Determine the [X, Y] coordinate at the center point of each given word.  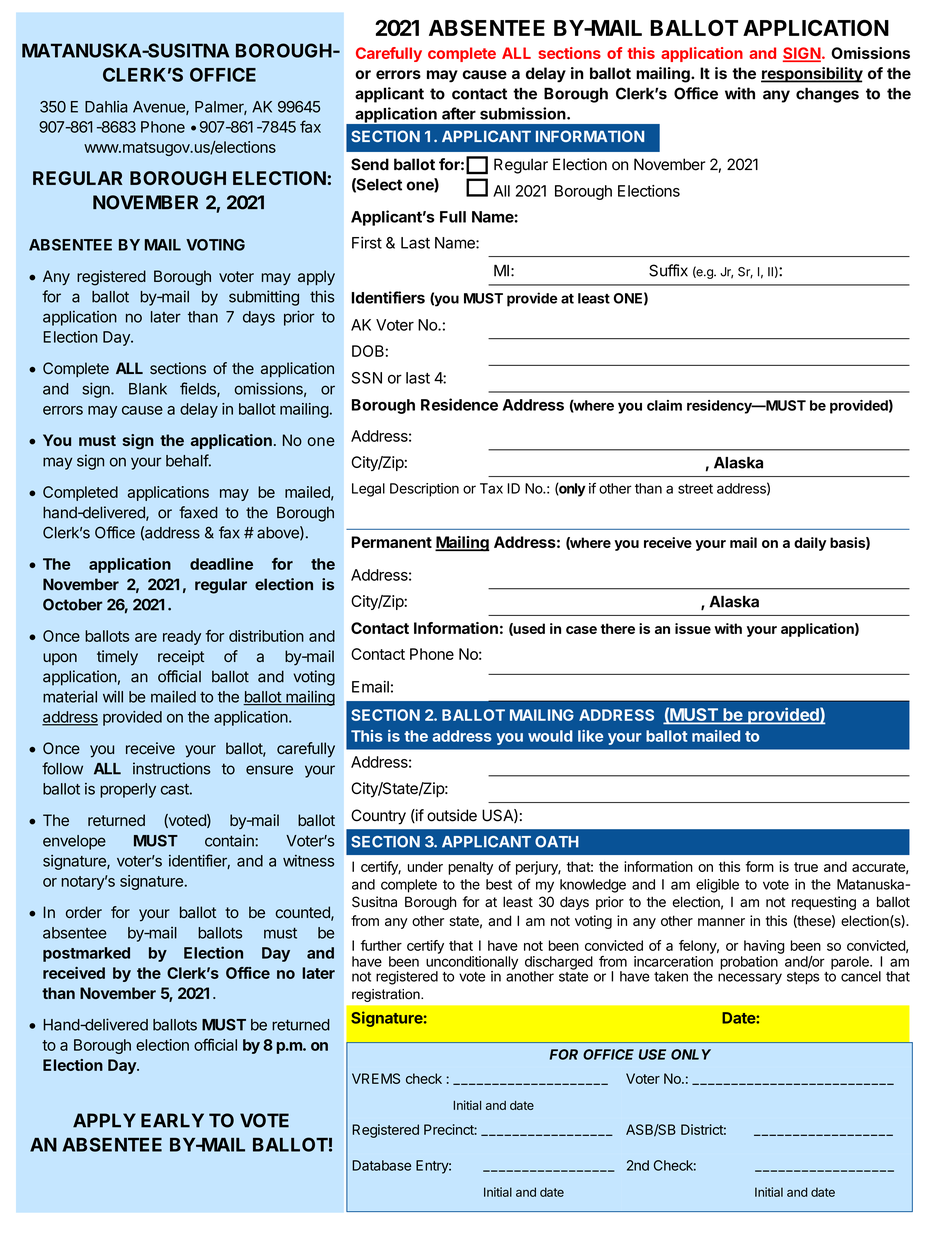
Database [381, 1165]
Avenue [160, 108]
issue [693, 628]
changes [827, 95]
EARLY [172, 1120]
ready [182, 637]
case [581, 630]
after [459, 113]
